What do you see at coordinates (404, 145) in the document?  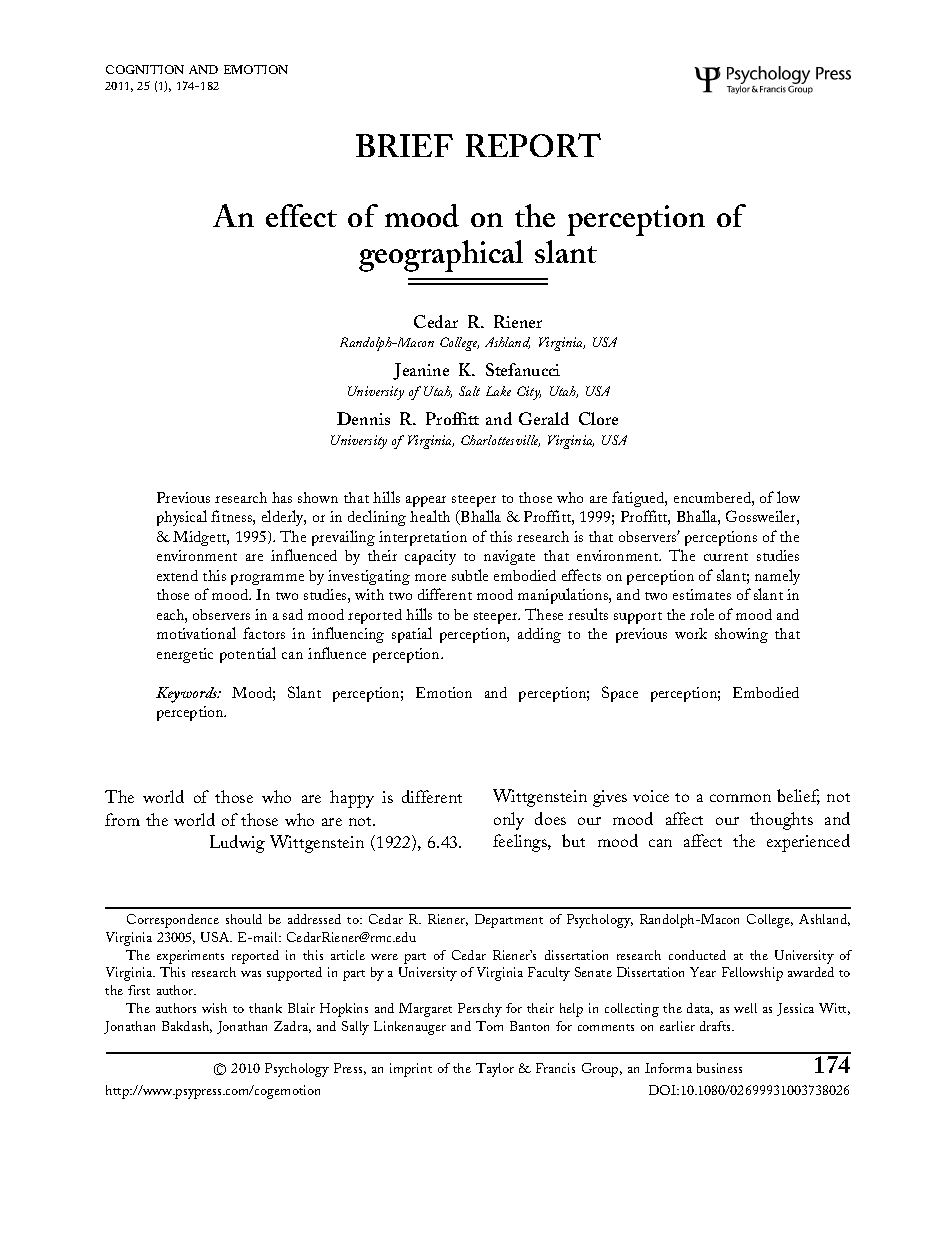 I see `BRIEF` at bounding box center [404, 145].
